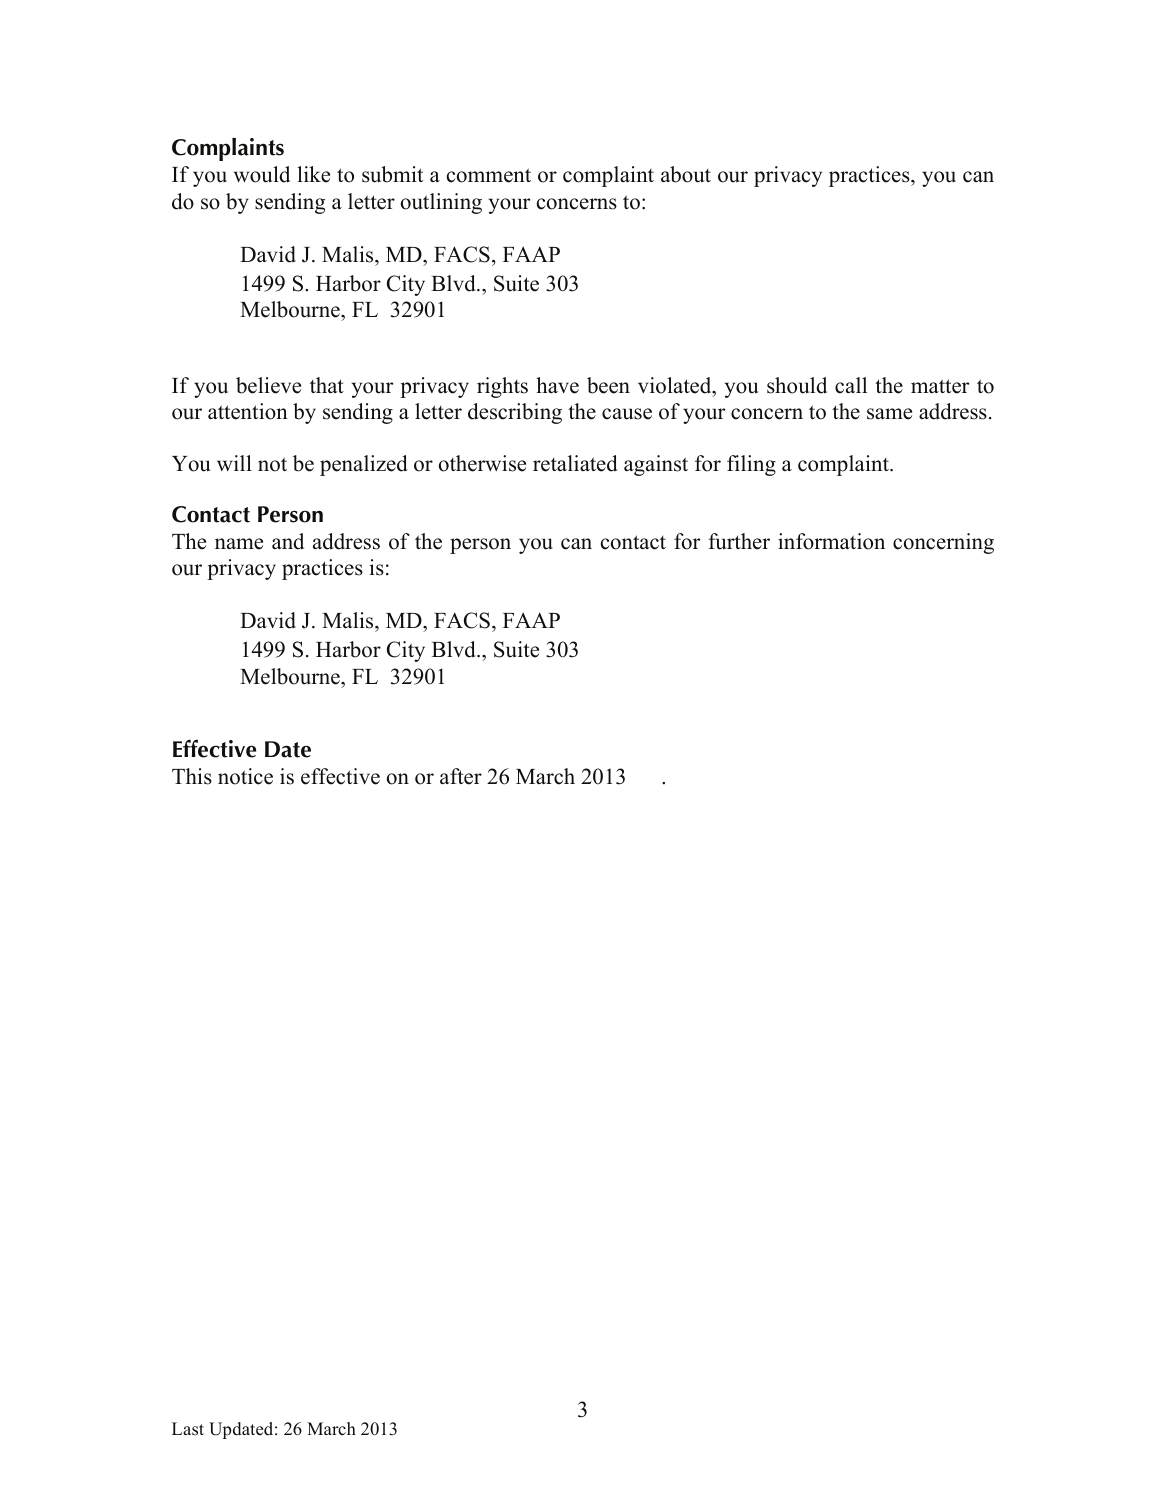 Image resolution: width=1166 pixels, height=1509 pixels. I want to click on information, so click(831, 541).
